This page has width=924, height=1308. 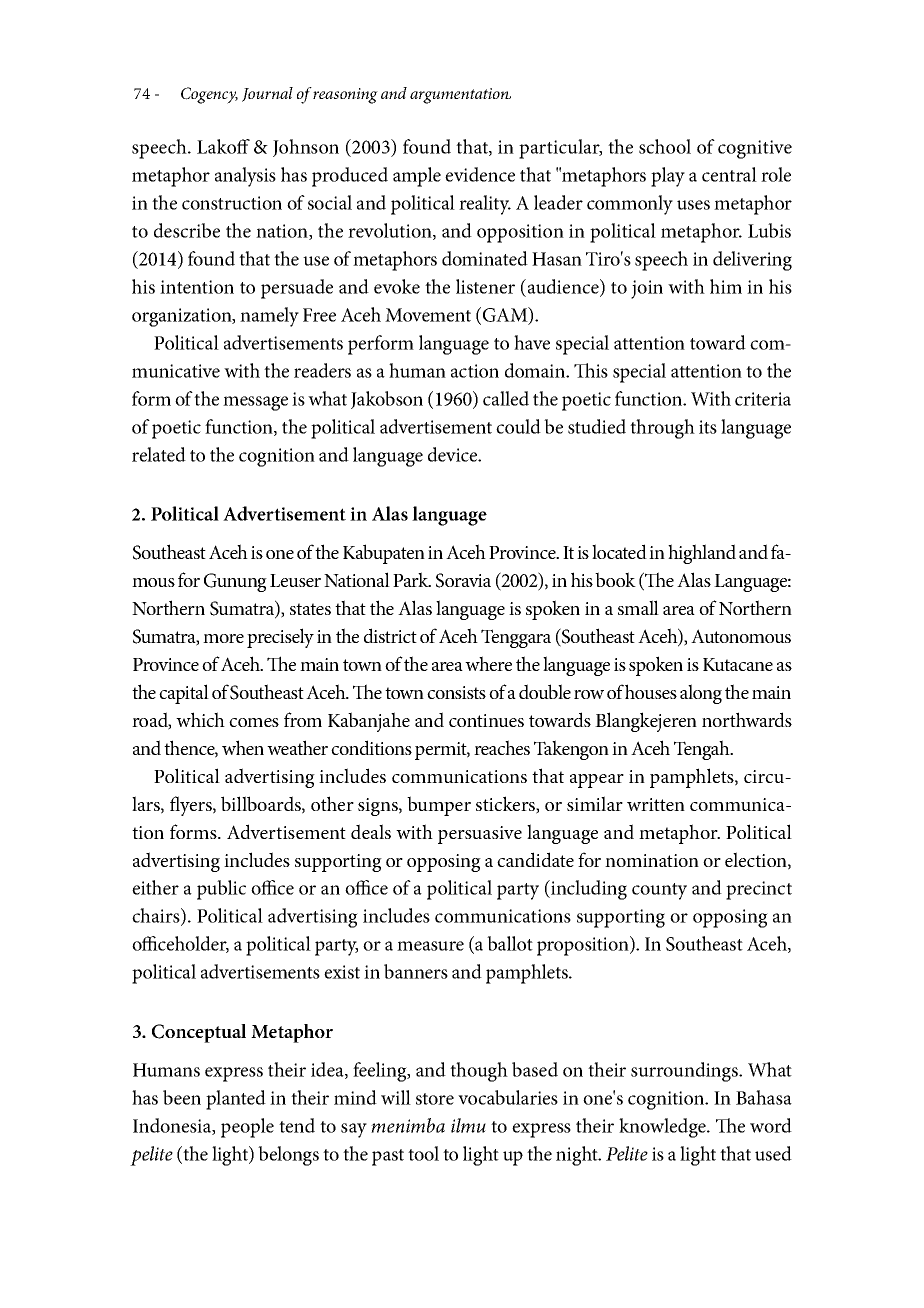 What do you see at coordinates (468, 1125) in the page?
I see `ilmu` at bounding box center [468, 1125].
